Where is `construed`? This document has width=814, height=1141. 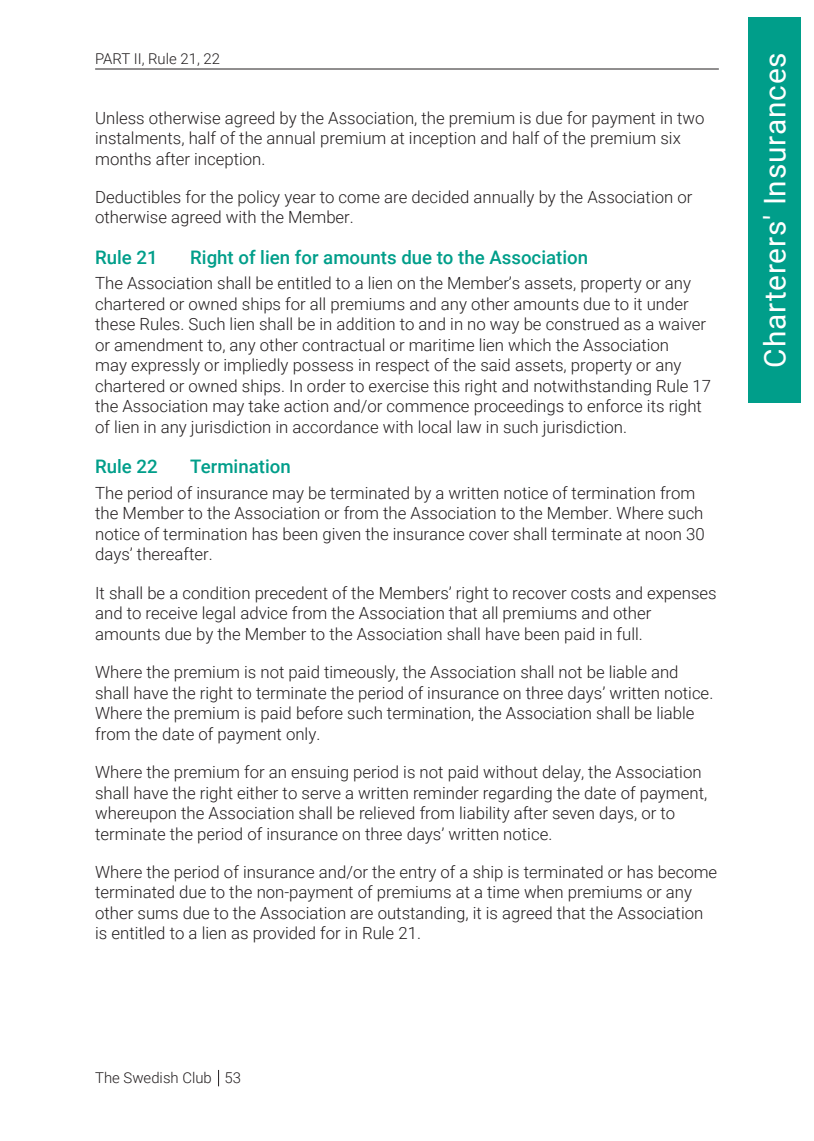
construed is located at coordinates (582, 324).
